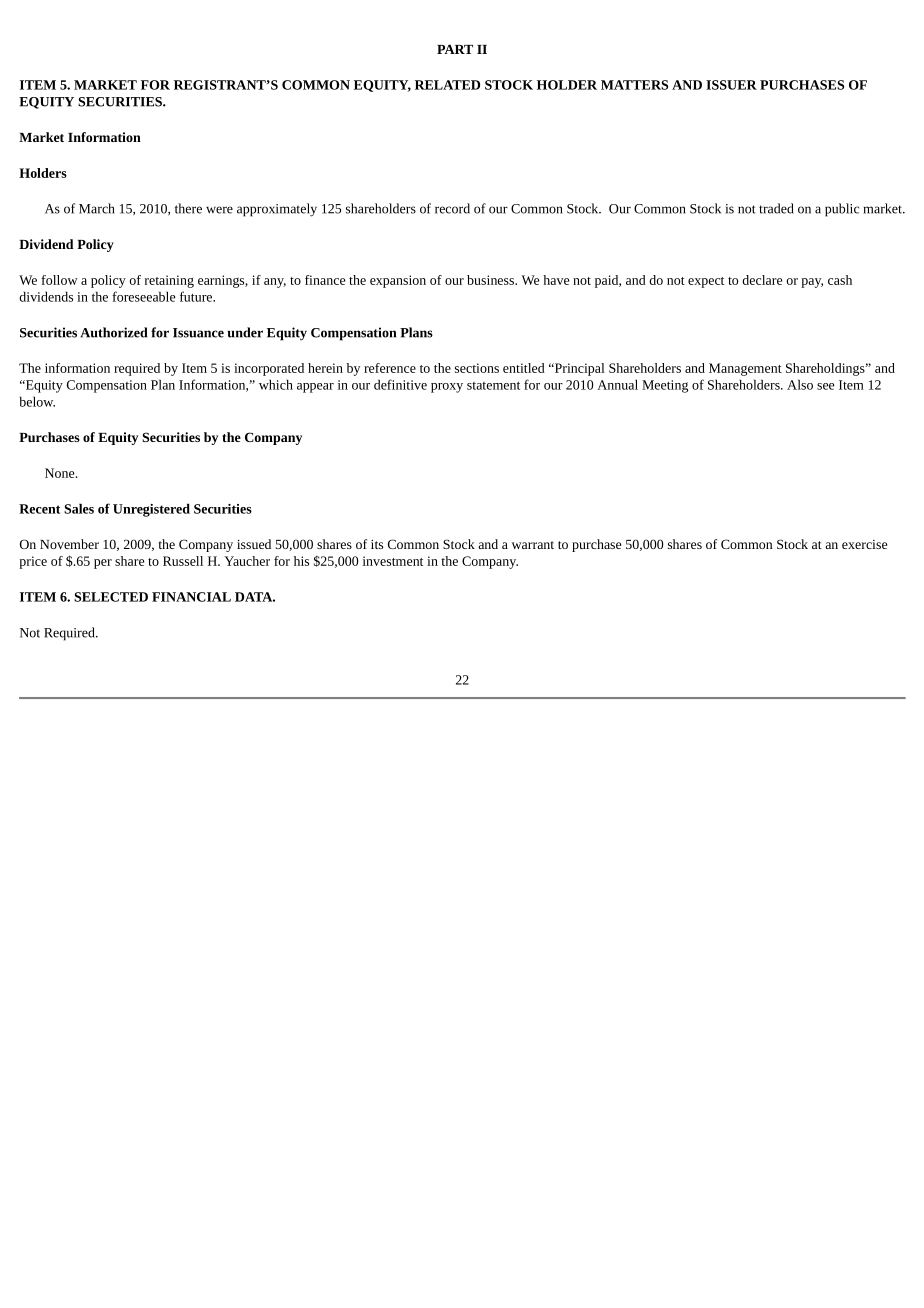 The height and width of the screenshot is (1308, 924). Describe the element at coordinates (455, 49) in the screenshot. I see `PART` at that location.
